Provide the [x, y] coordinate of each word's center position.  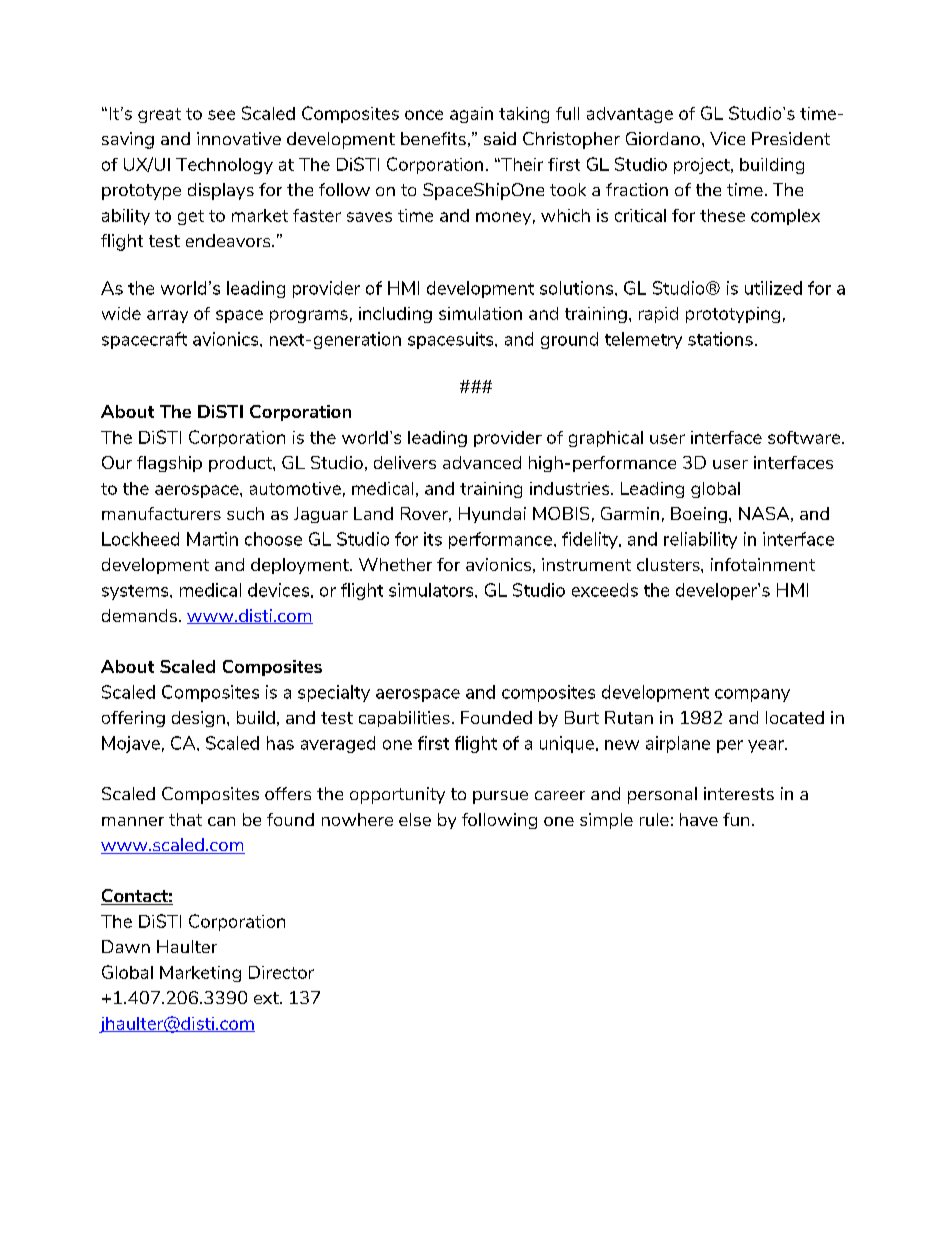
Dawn [126, 946]
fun [736, 819]
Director [281, 972]
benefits [433, 138]
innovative [239, 138]
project [703, 166]
